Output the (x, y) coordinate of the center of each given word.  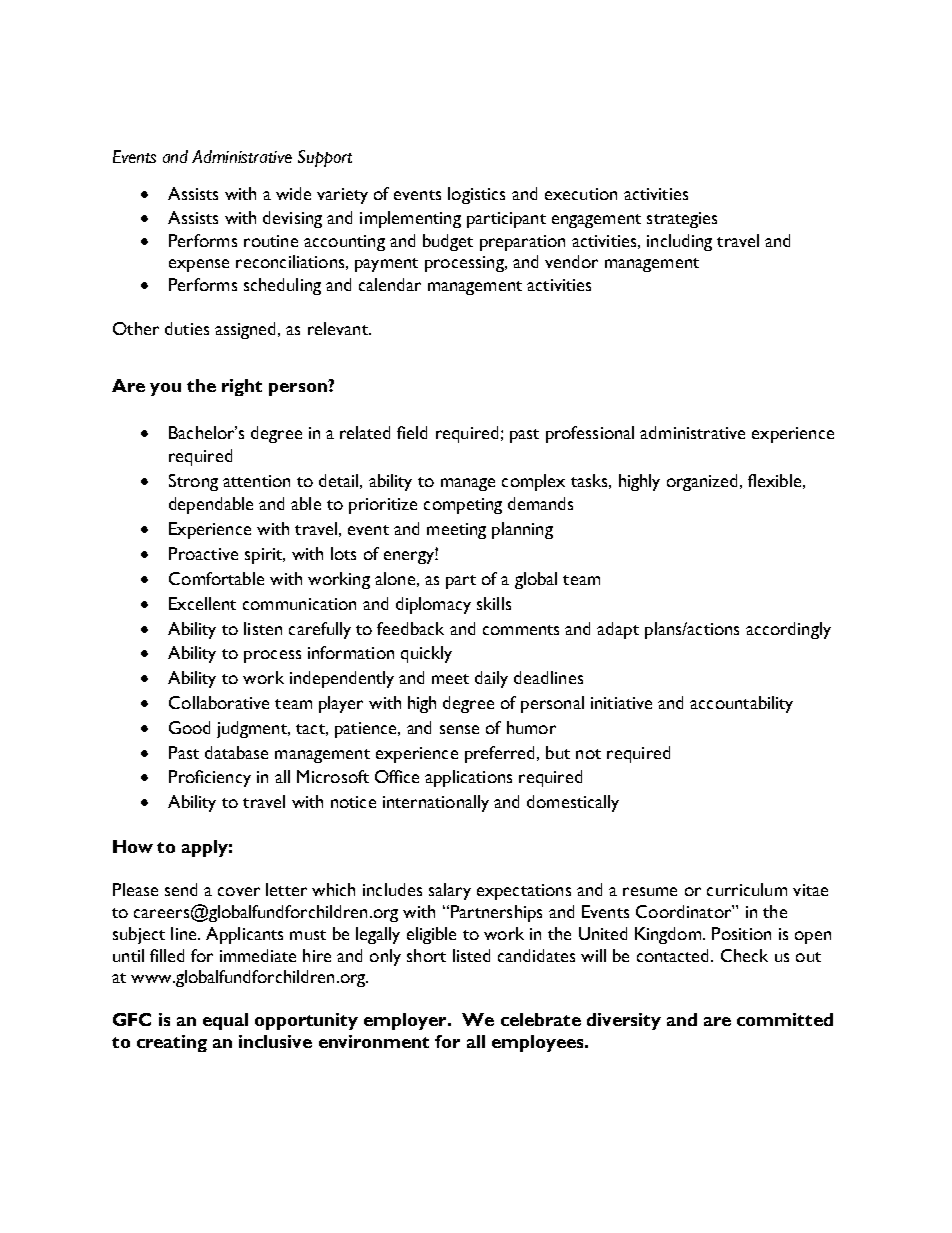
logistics (476, 195)
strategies (682, 220)
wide (293, 193)
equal (225, 1021)
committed (785, 1019)
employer (406, 1021)
